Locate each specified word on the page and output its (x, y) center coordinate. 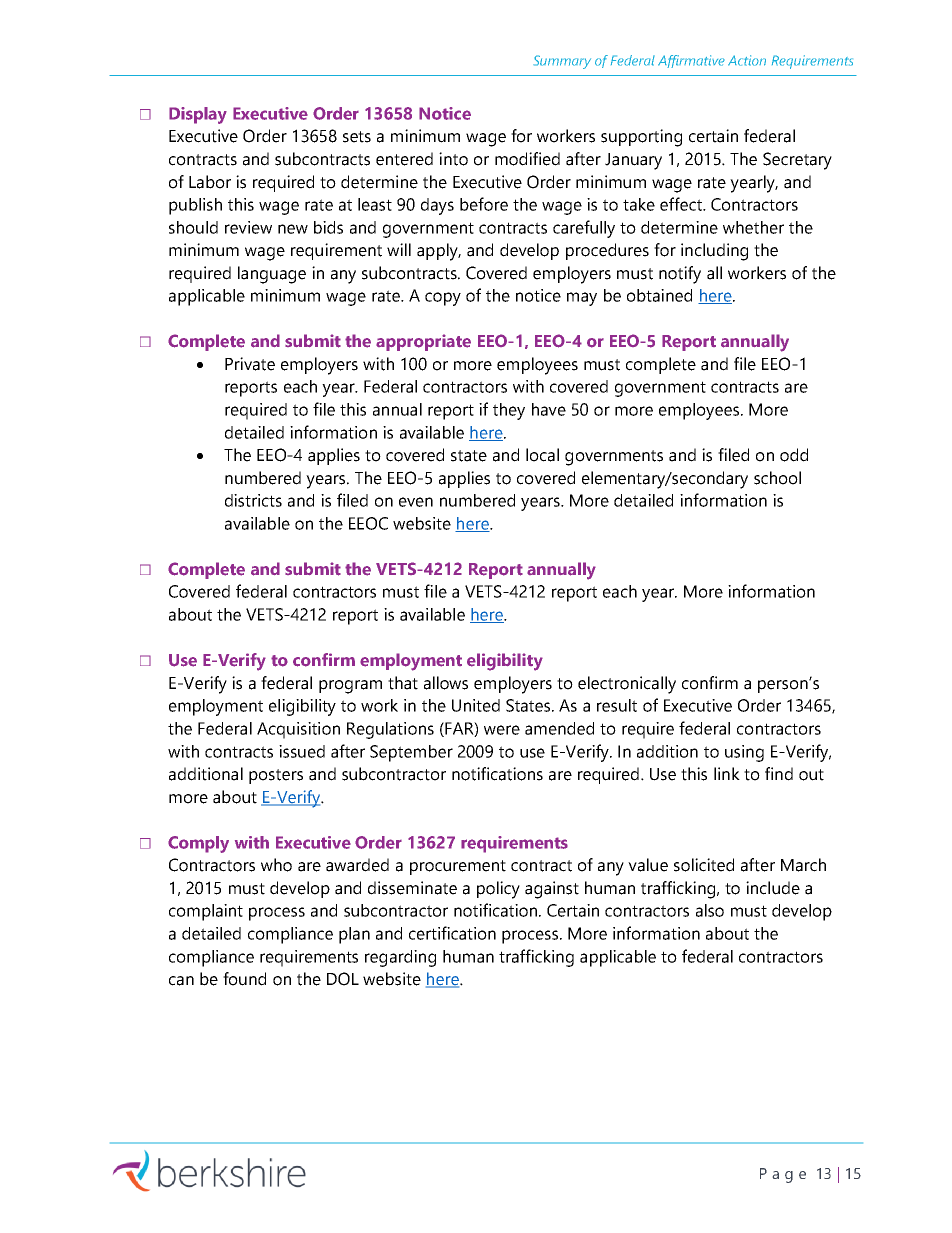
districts (253, 500)
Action (747, 60)
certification (452, 933)
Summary (562, 62)
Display (198, 115)
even (416, 502)
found (244, 979)
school (777, 478)
